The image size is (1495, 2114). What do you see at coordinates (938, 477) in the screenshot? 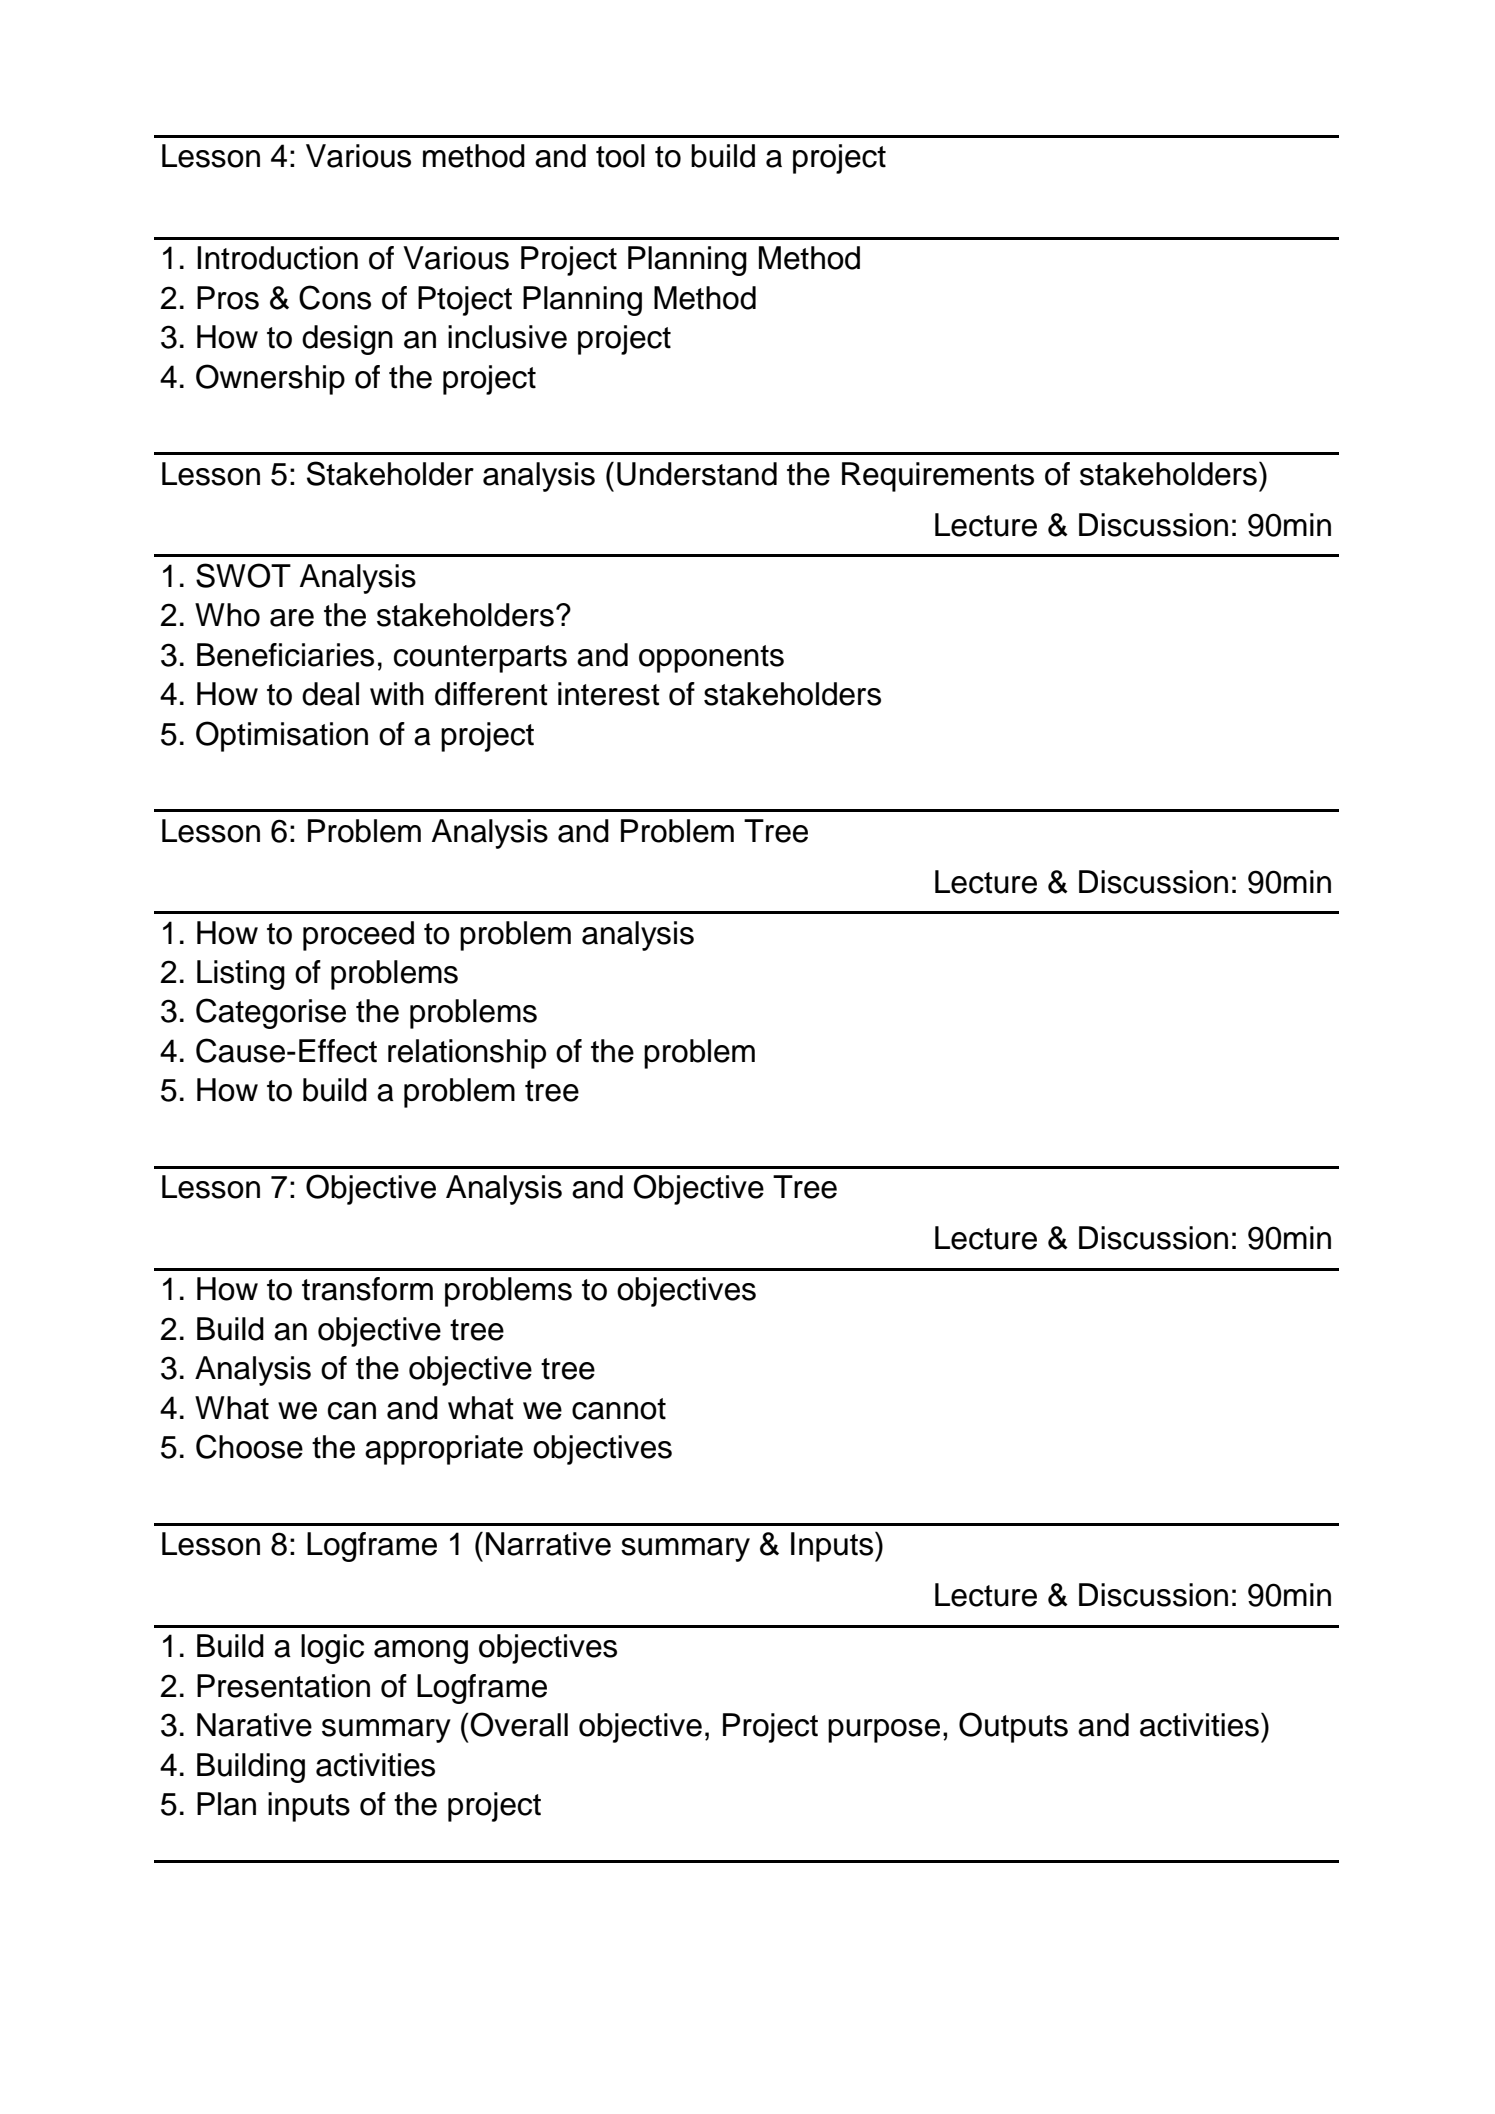
I see `Requirements` at bounding box center [938, 477].
